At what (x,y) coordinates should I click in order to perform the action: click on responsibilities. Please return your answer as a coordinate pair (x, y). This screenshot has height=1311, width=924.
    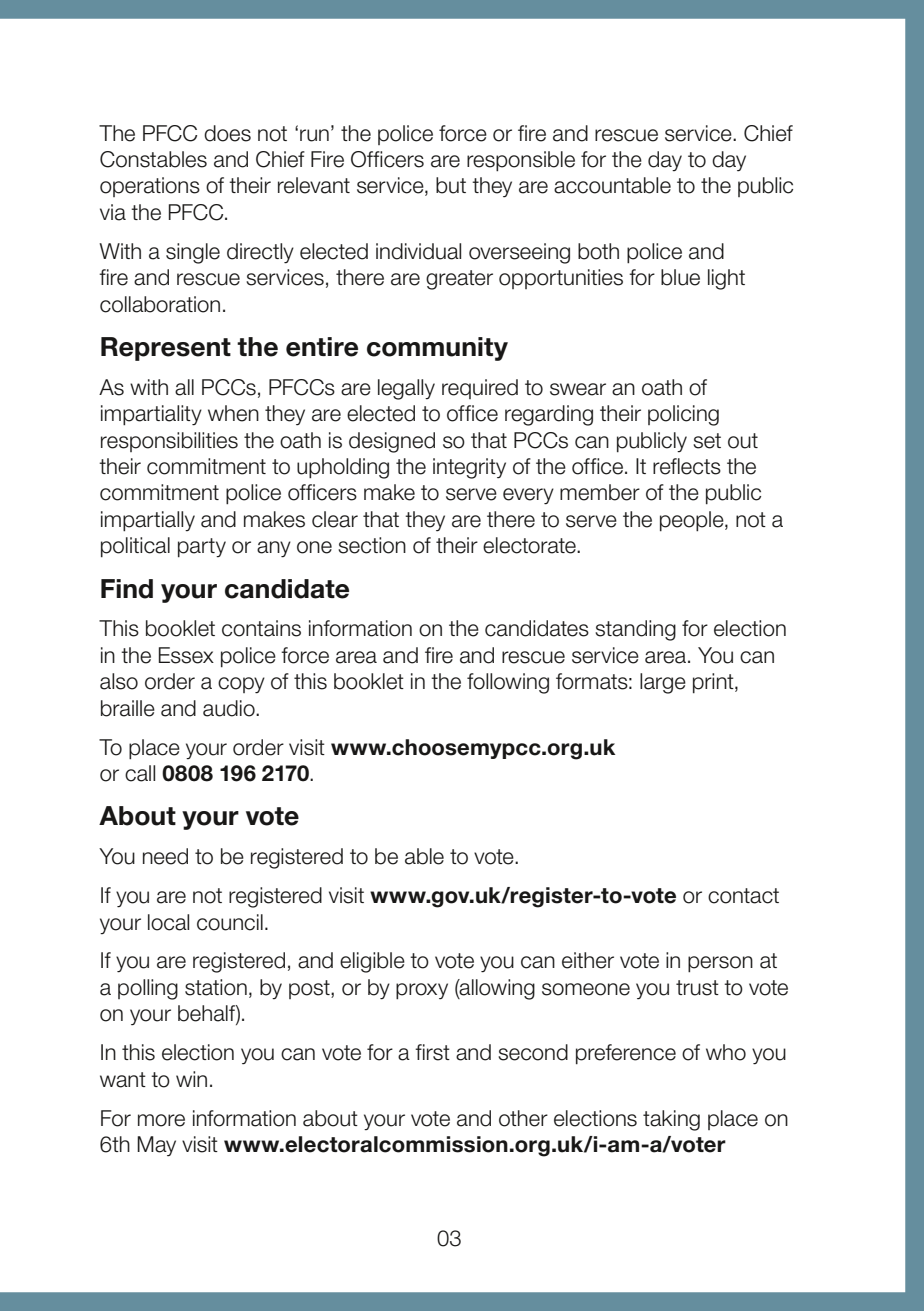
    Looking at the image, I should click on (169, 442).
